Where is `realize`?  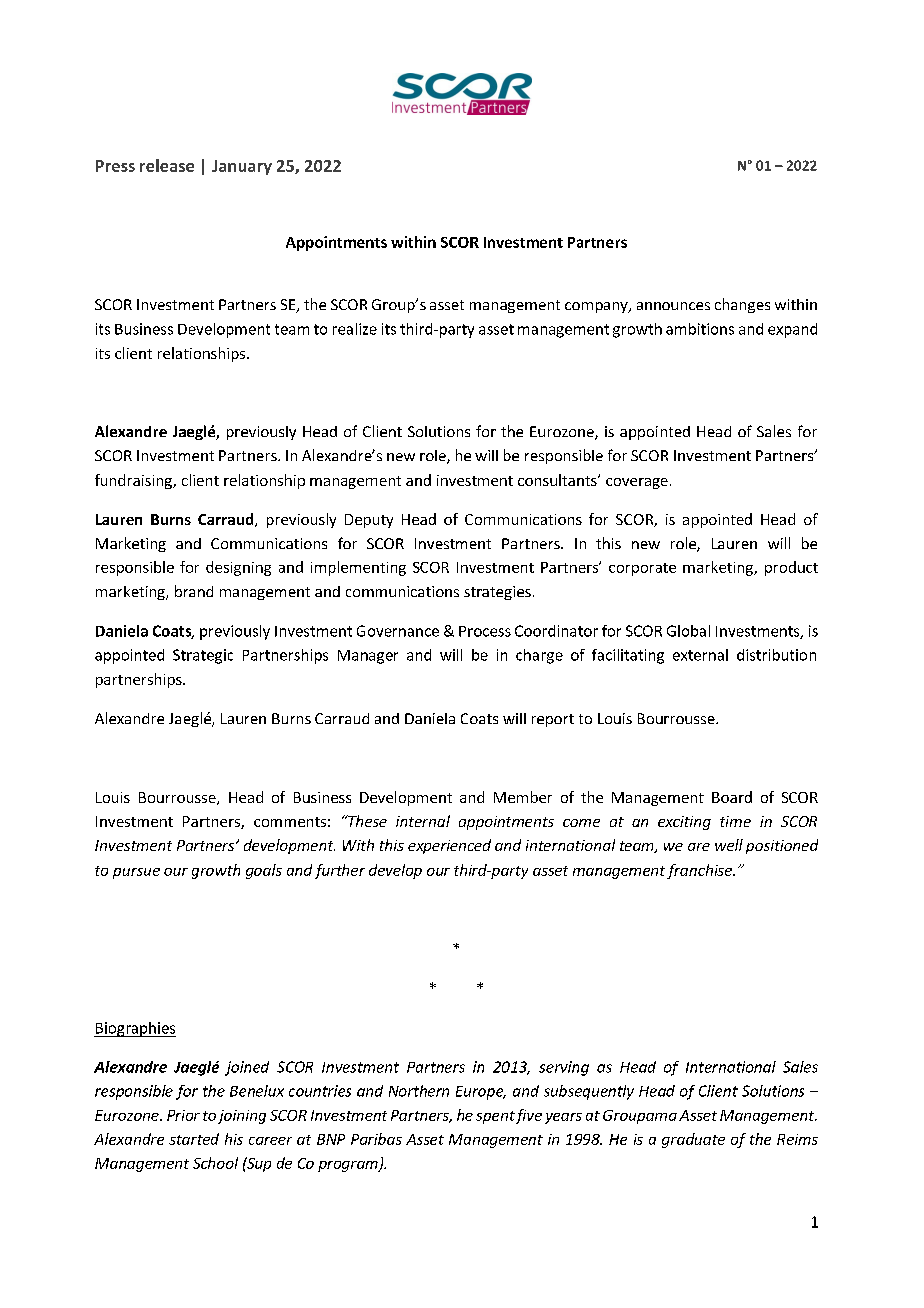 realize is located at coordinates (355, 329).
